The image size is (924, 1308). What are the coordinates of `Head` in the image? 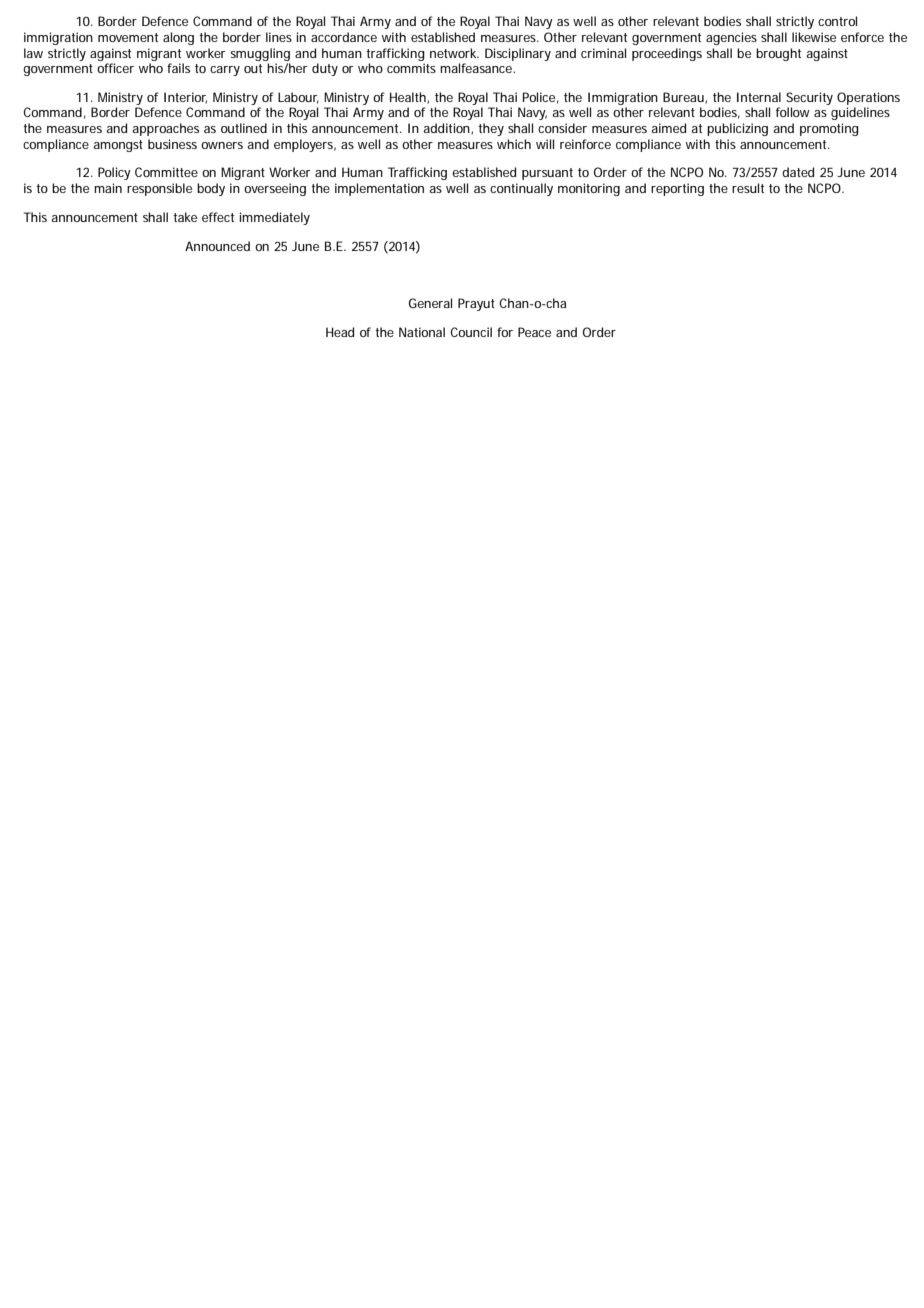 It's located at (340, 332).
